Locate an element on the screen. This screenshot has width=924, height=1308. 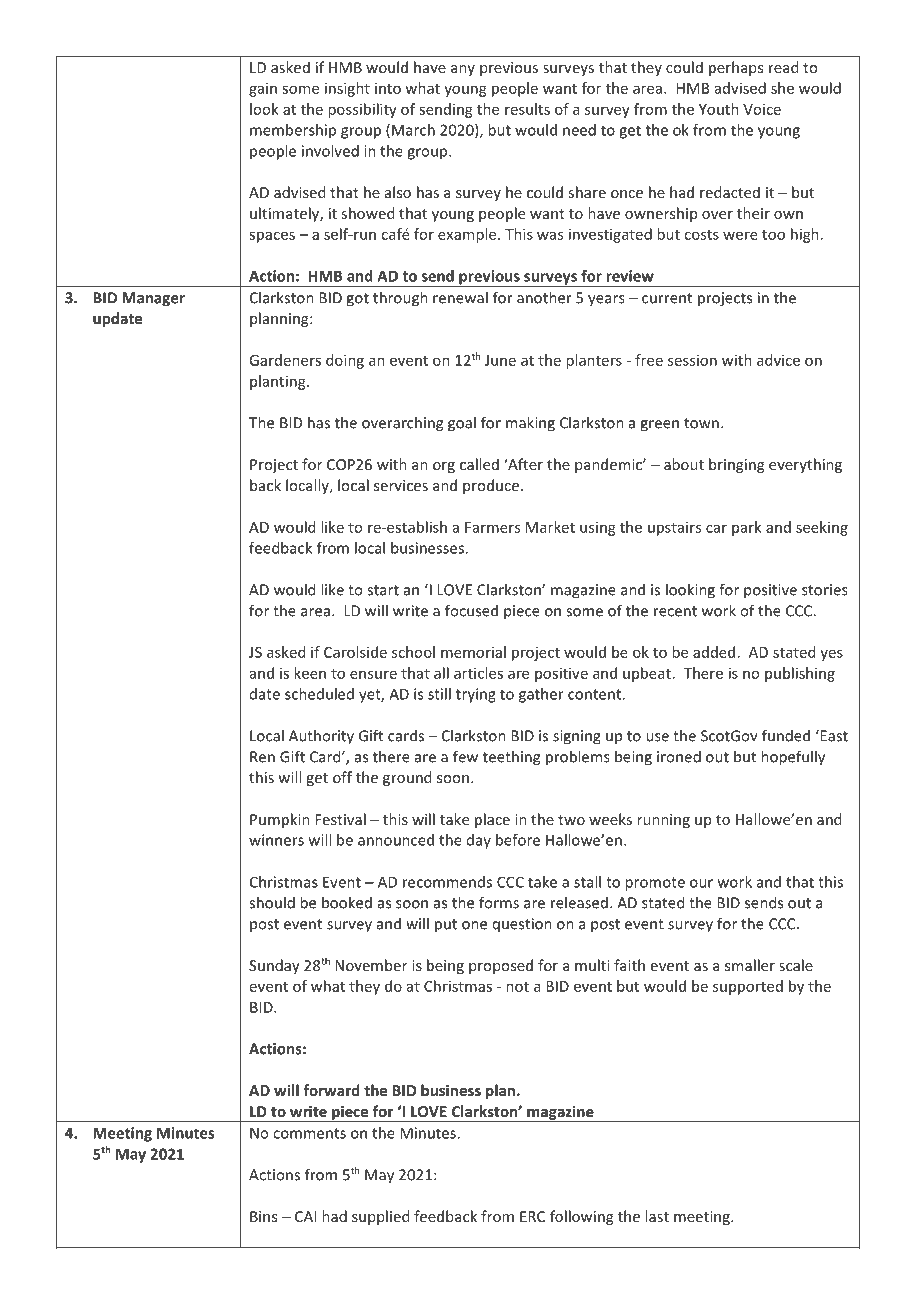
added is located at coordinates (714, 652).
